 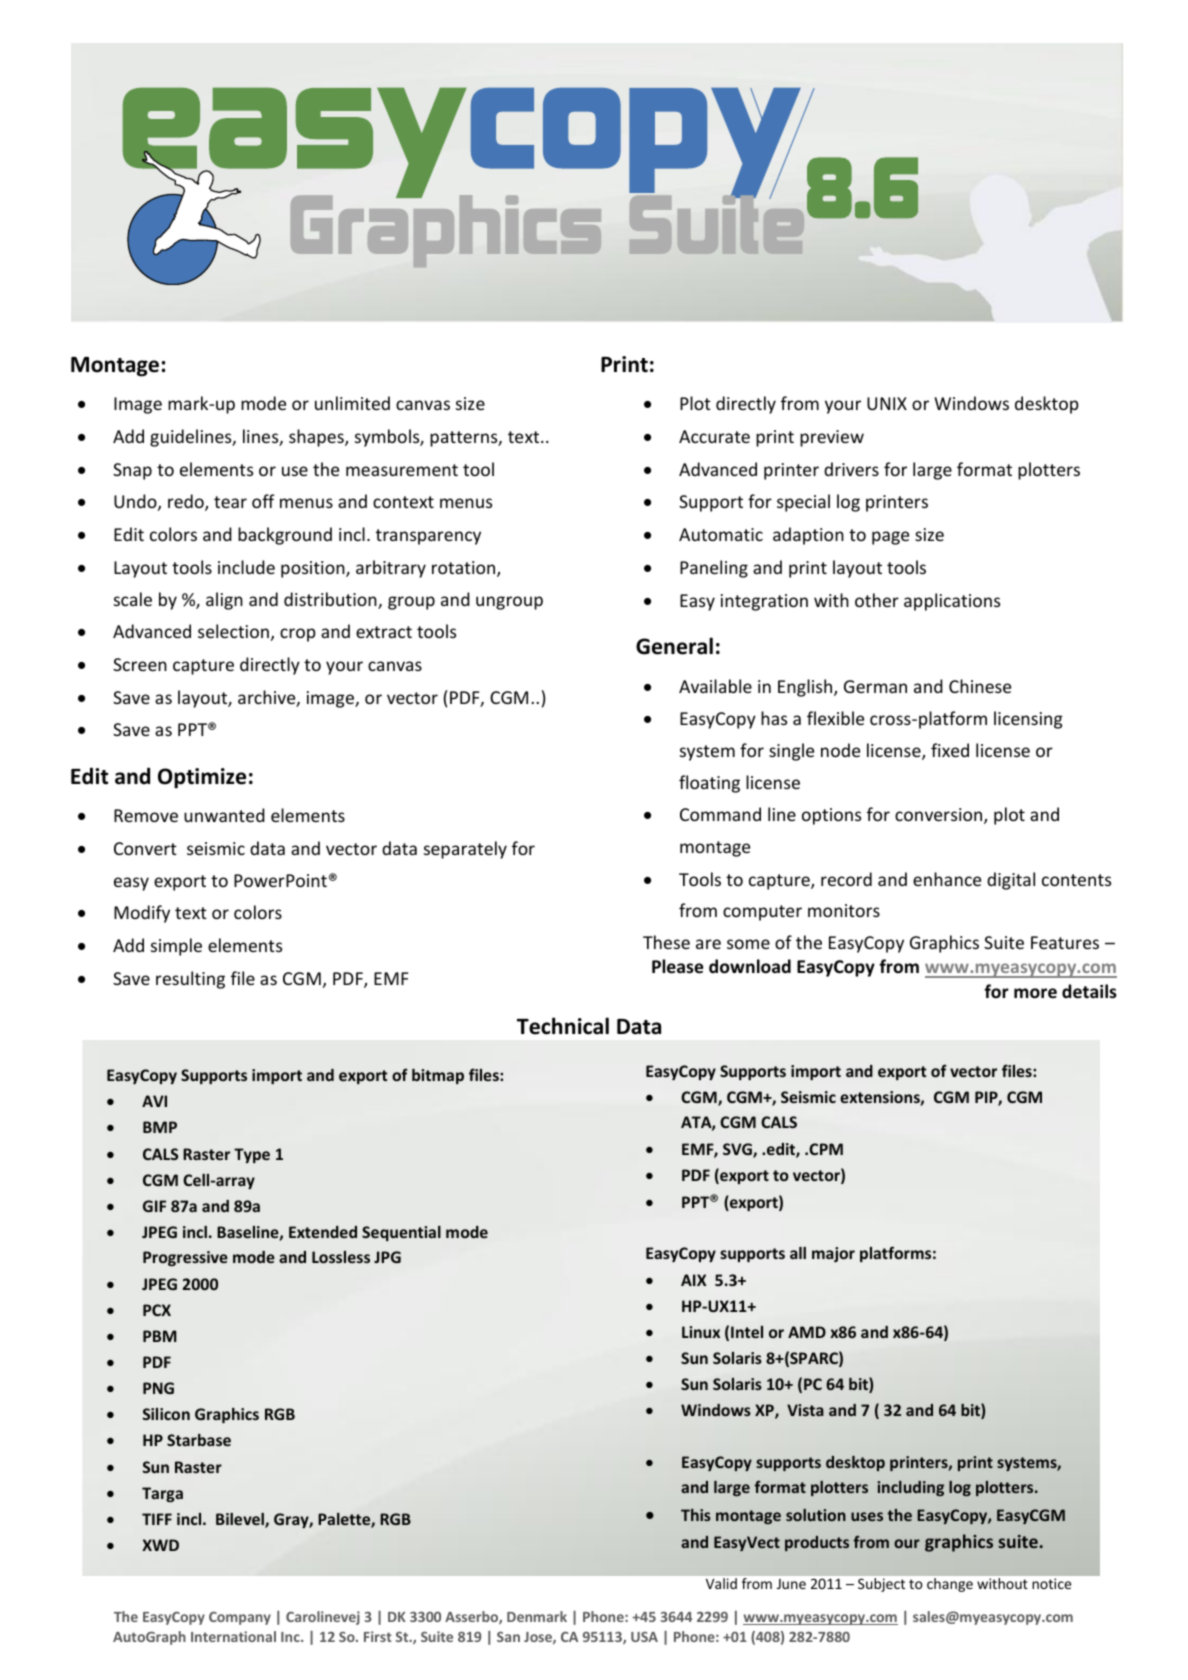 What do you see at coordinates (644, 1637) in the document?
I see `USA` at bounding box center [644, 1637].
